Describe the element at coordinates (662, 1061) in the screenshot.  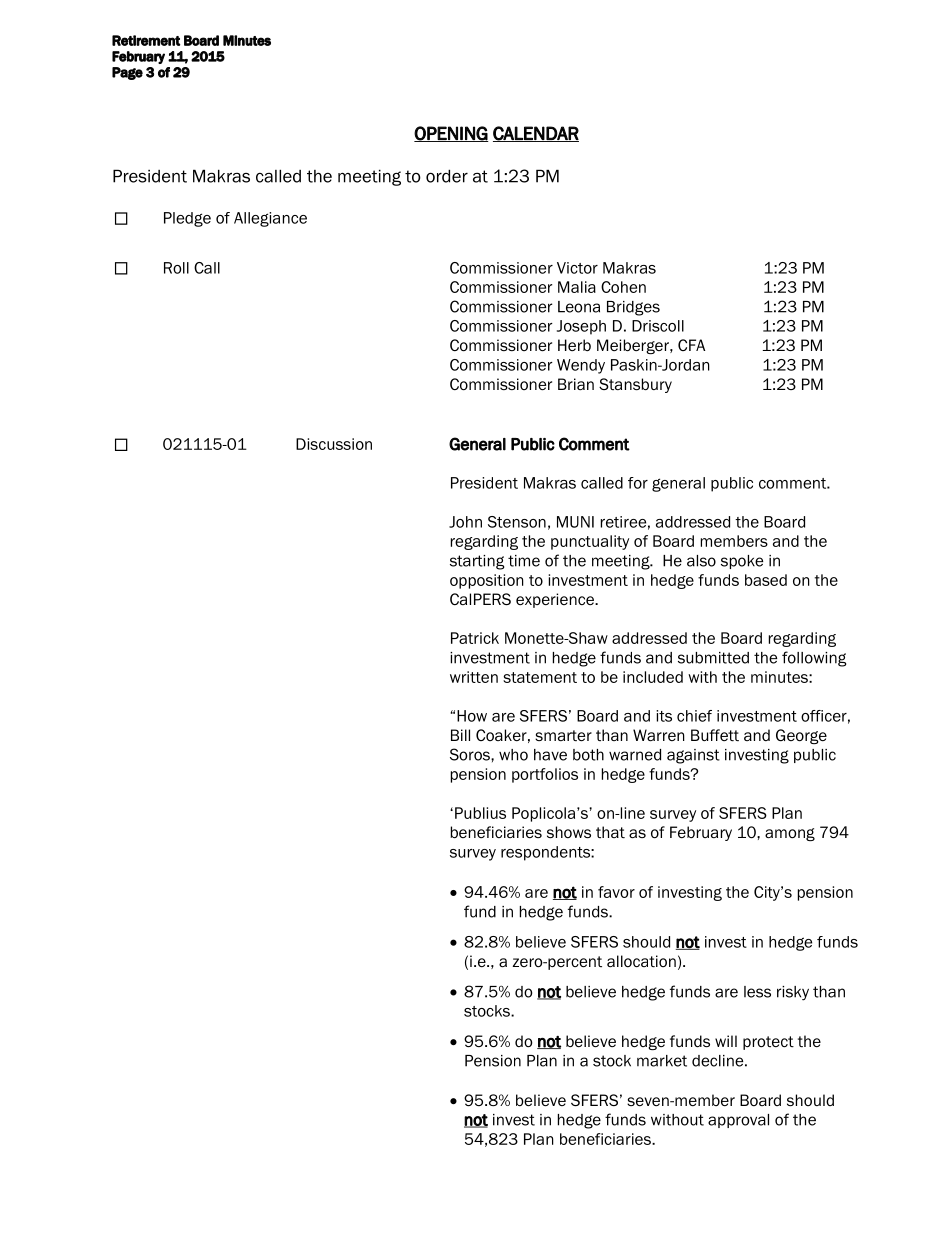
I see `market` at that location.
